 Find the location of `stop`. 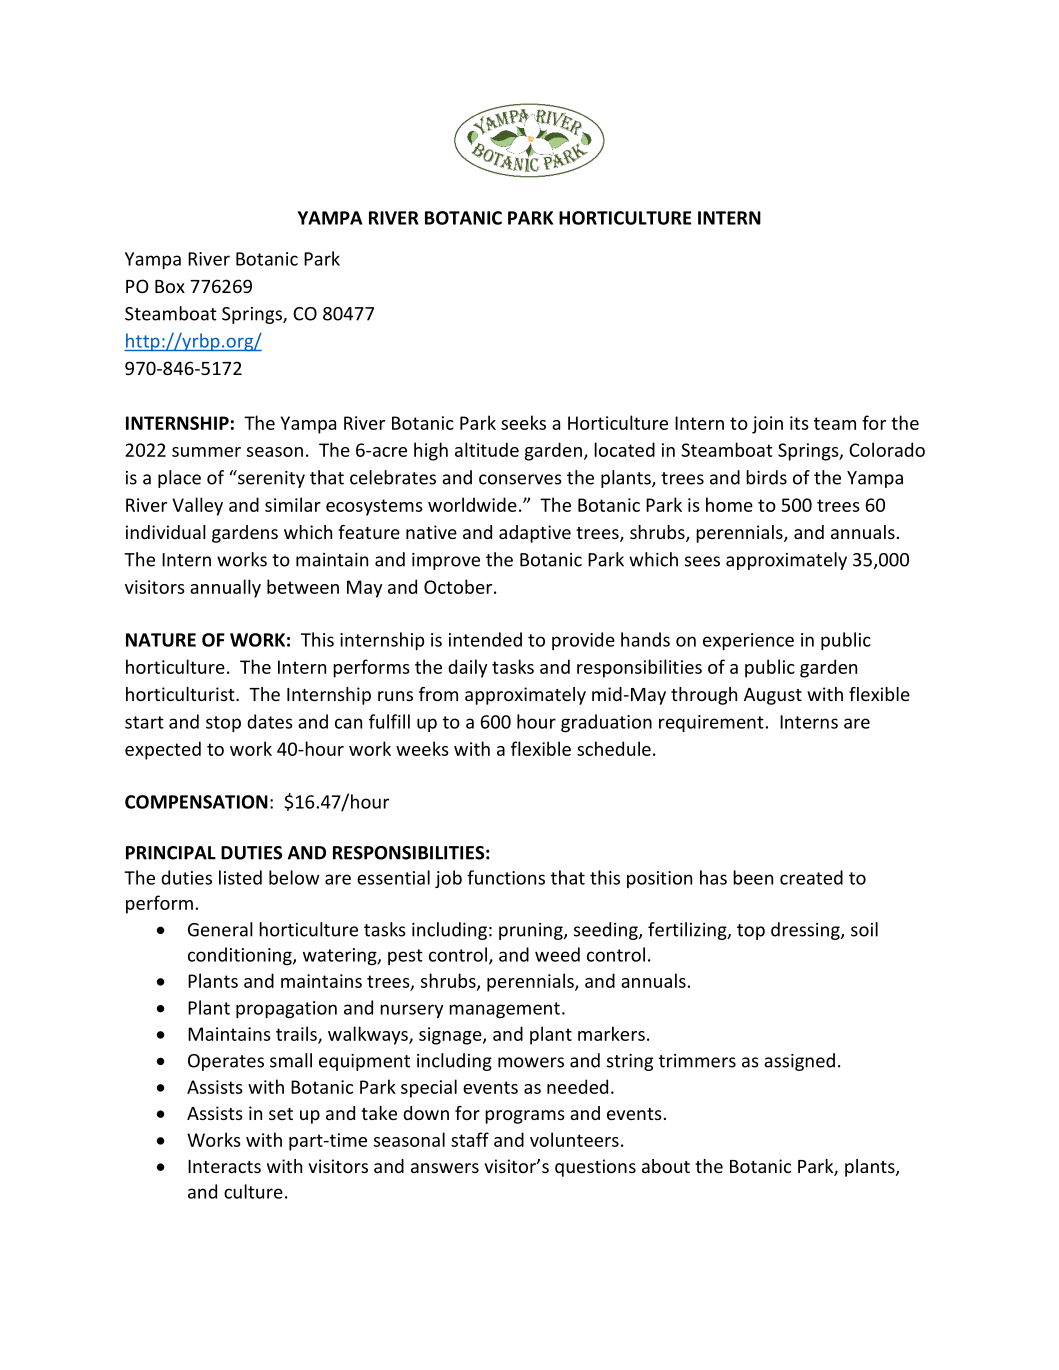

stop is located at coordinates (223, 724).
